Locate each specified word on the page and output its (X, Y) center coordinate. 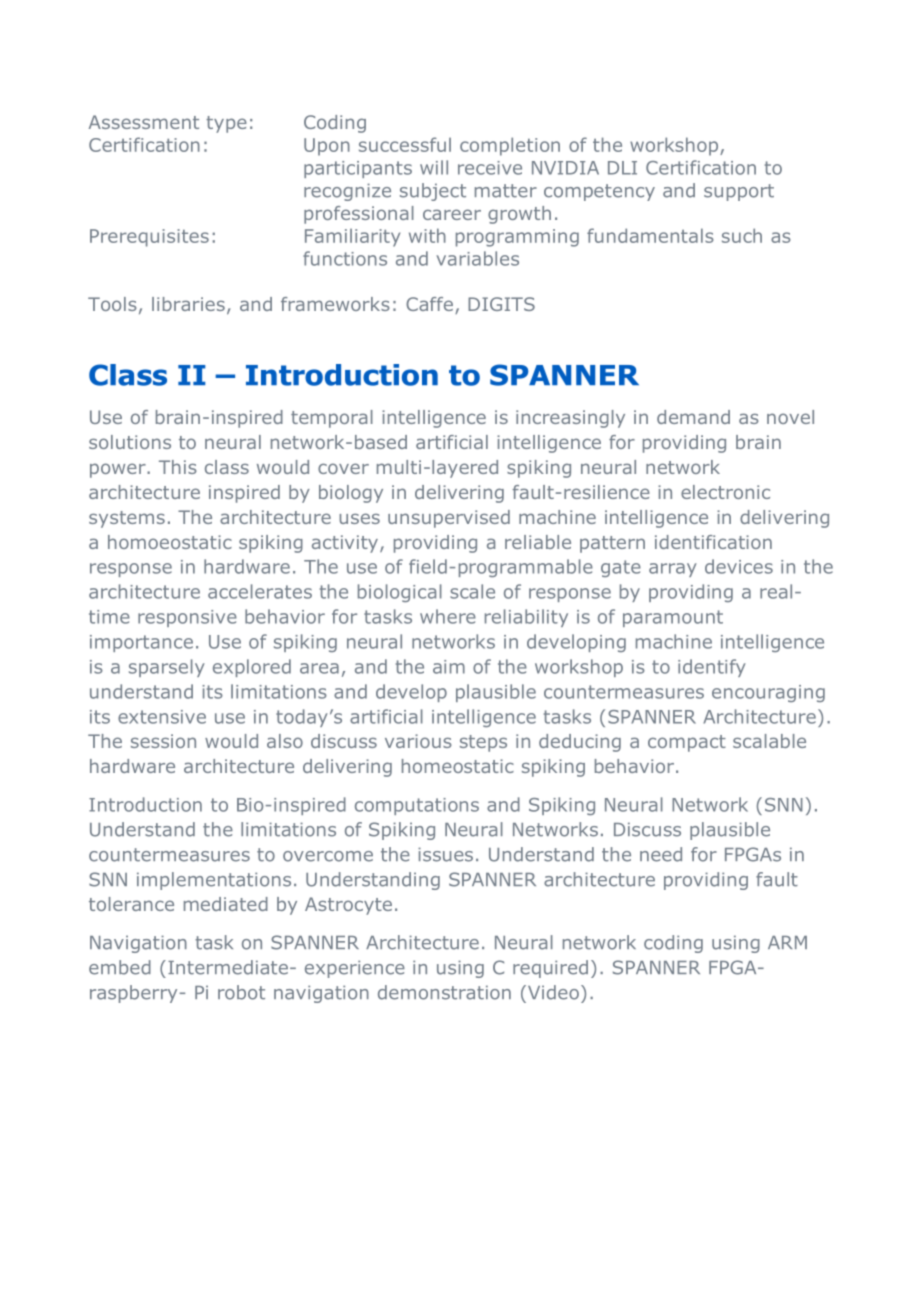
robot (241, 992)
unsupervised (449, 519)
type (226, 124)
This (178, 467)
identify (712, 668)
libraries (188, 304)
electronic (725, 492)
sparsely (167, 668)
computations (417, 806)
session (163, 741)
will (434, 167)
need (661, 854)
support (739, 192)
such (742, 235)
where (448, 616)
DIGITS (501, 304)
